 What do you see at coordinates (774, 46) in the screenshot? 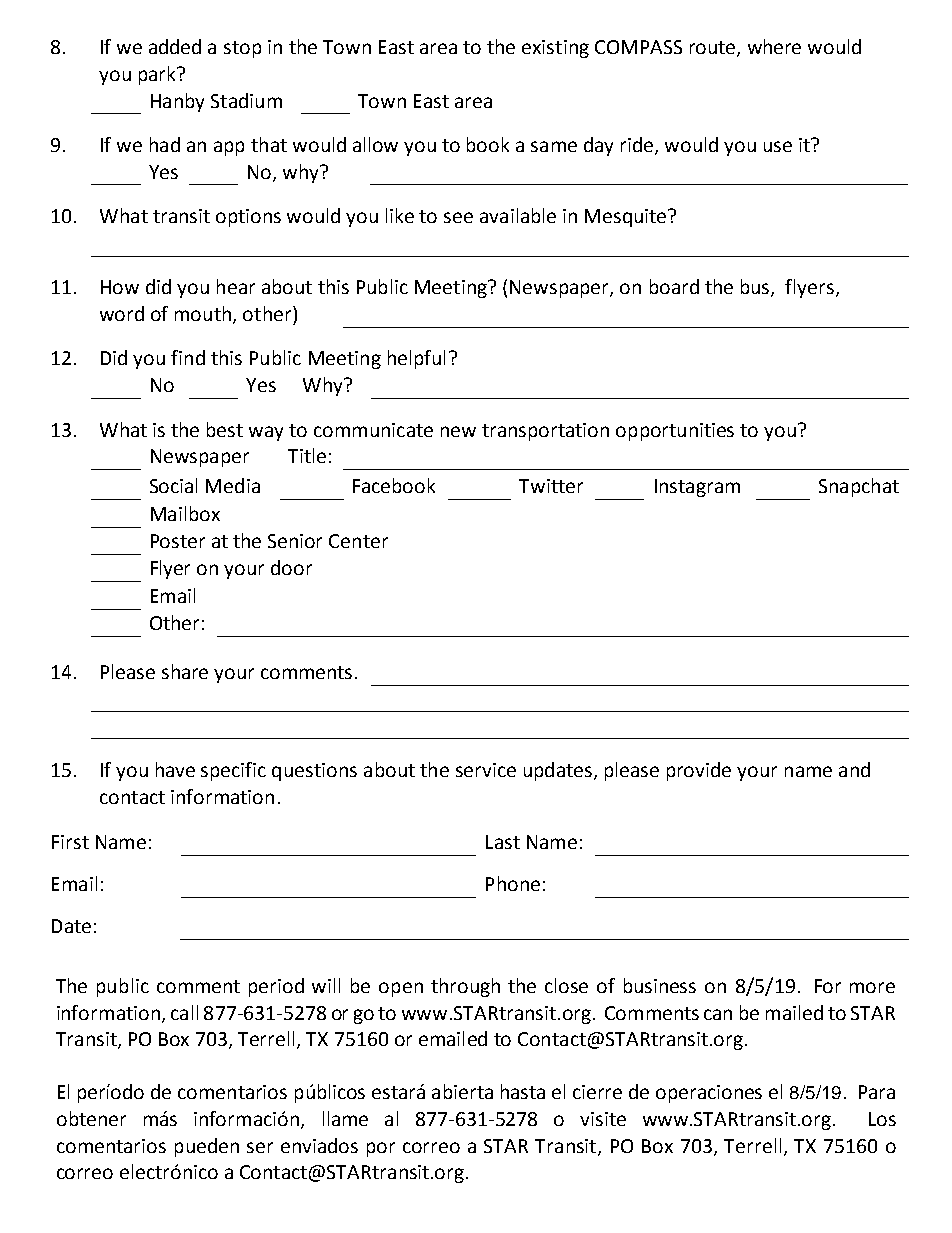
I see `where` at bounding box center [774, 46].
